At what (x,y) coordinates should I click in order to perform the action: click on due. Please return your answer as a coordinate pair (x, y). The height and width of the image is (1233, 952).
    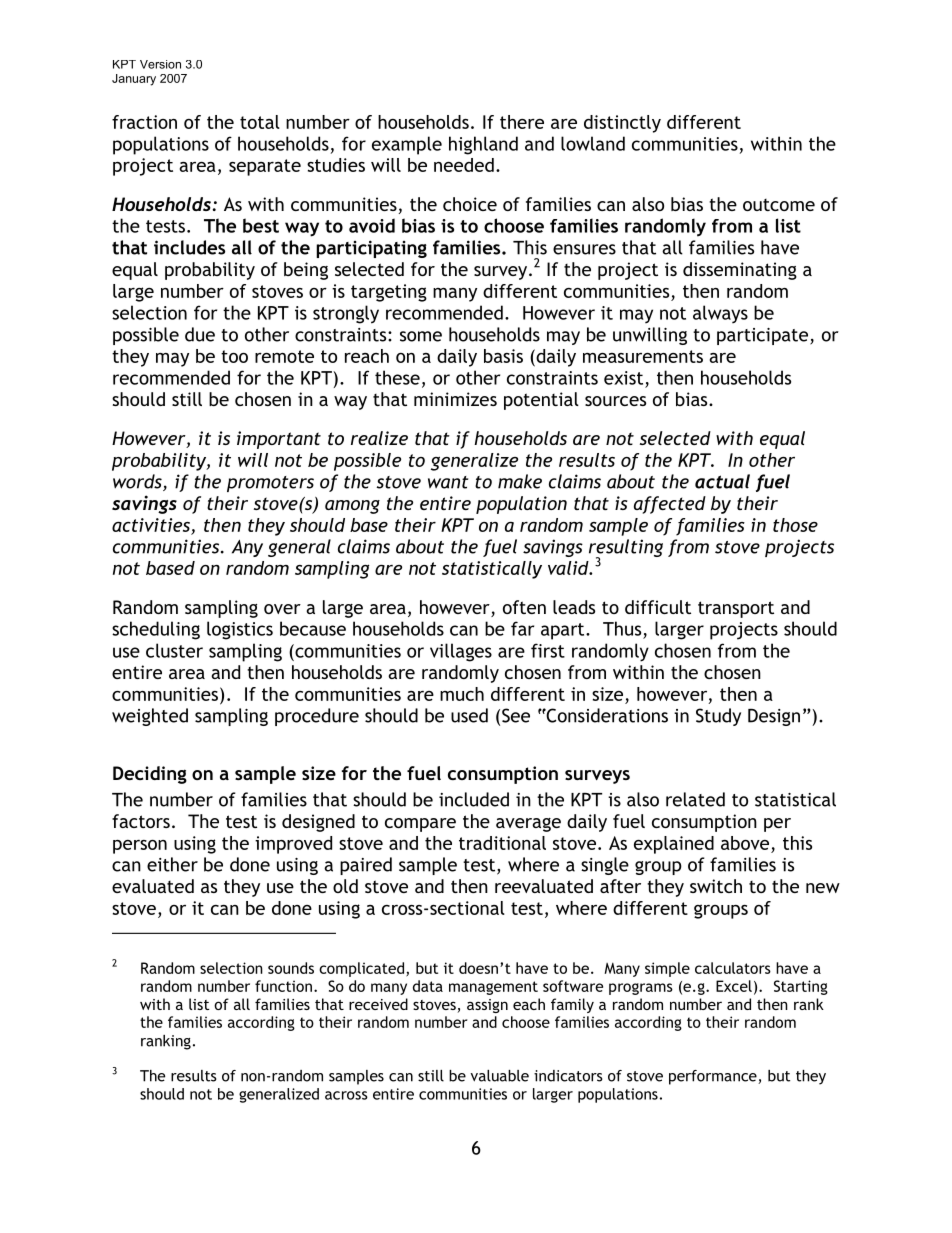
    Looking at the image, I should click on (200, 334).
